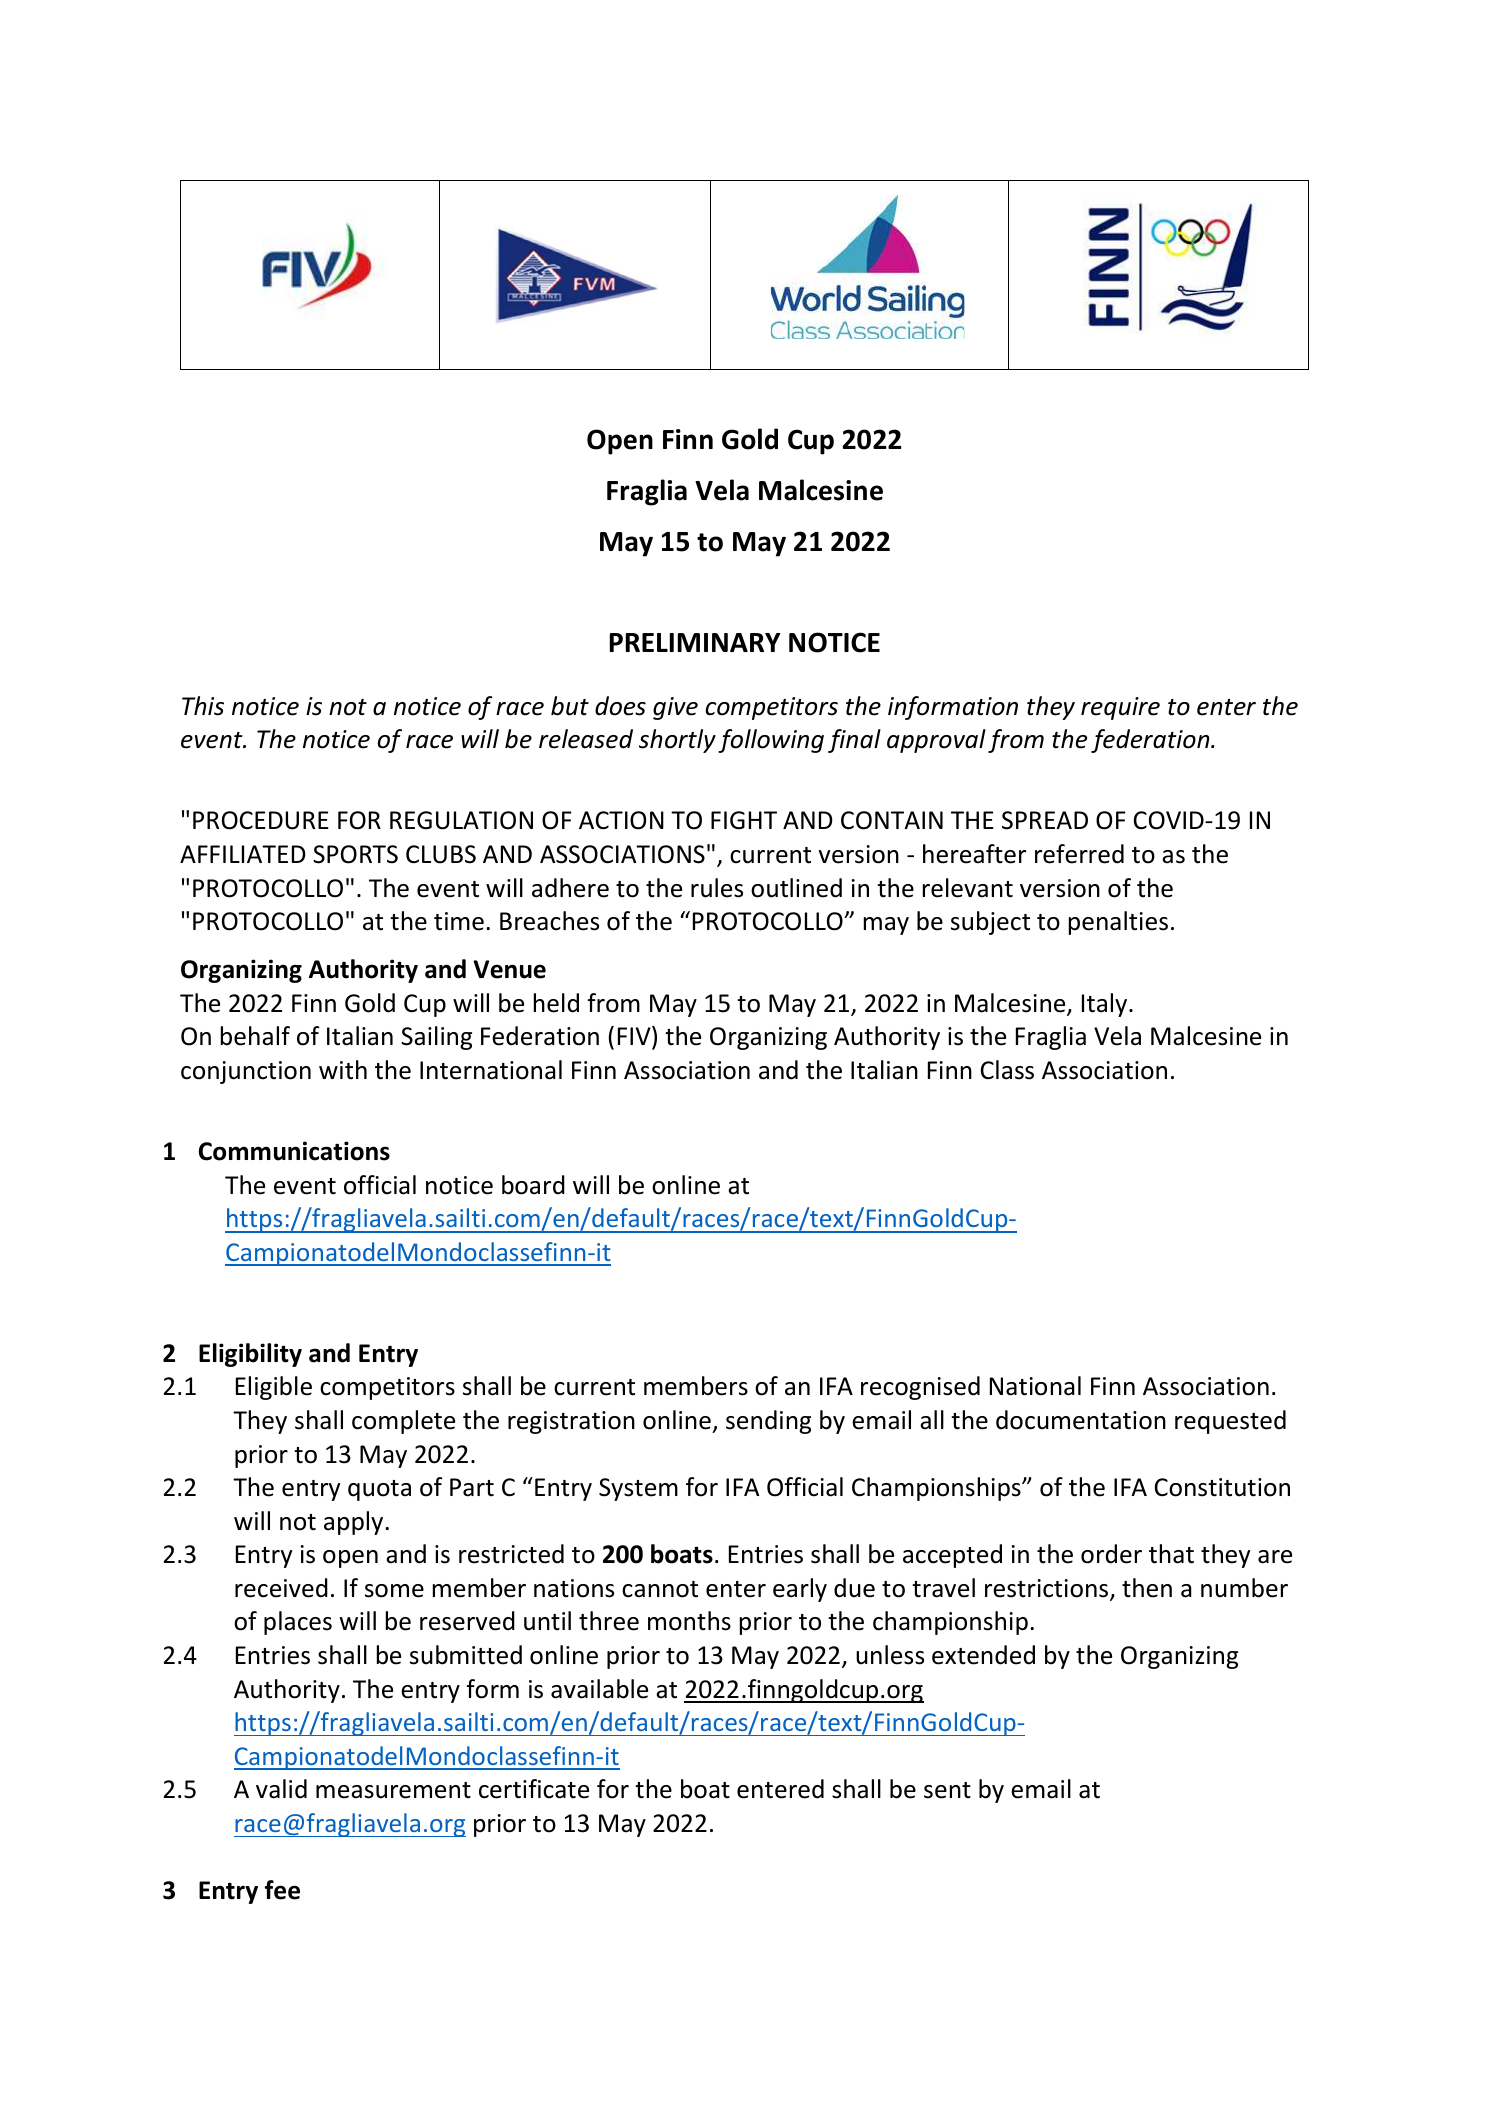 Image resolution: width=1489 pixels, height=2106 pixels. Describe the element at coordinates (533, 1185) in the document. I see `board` at that location.
